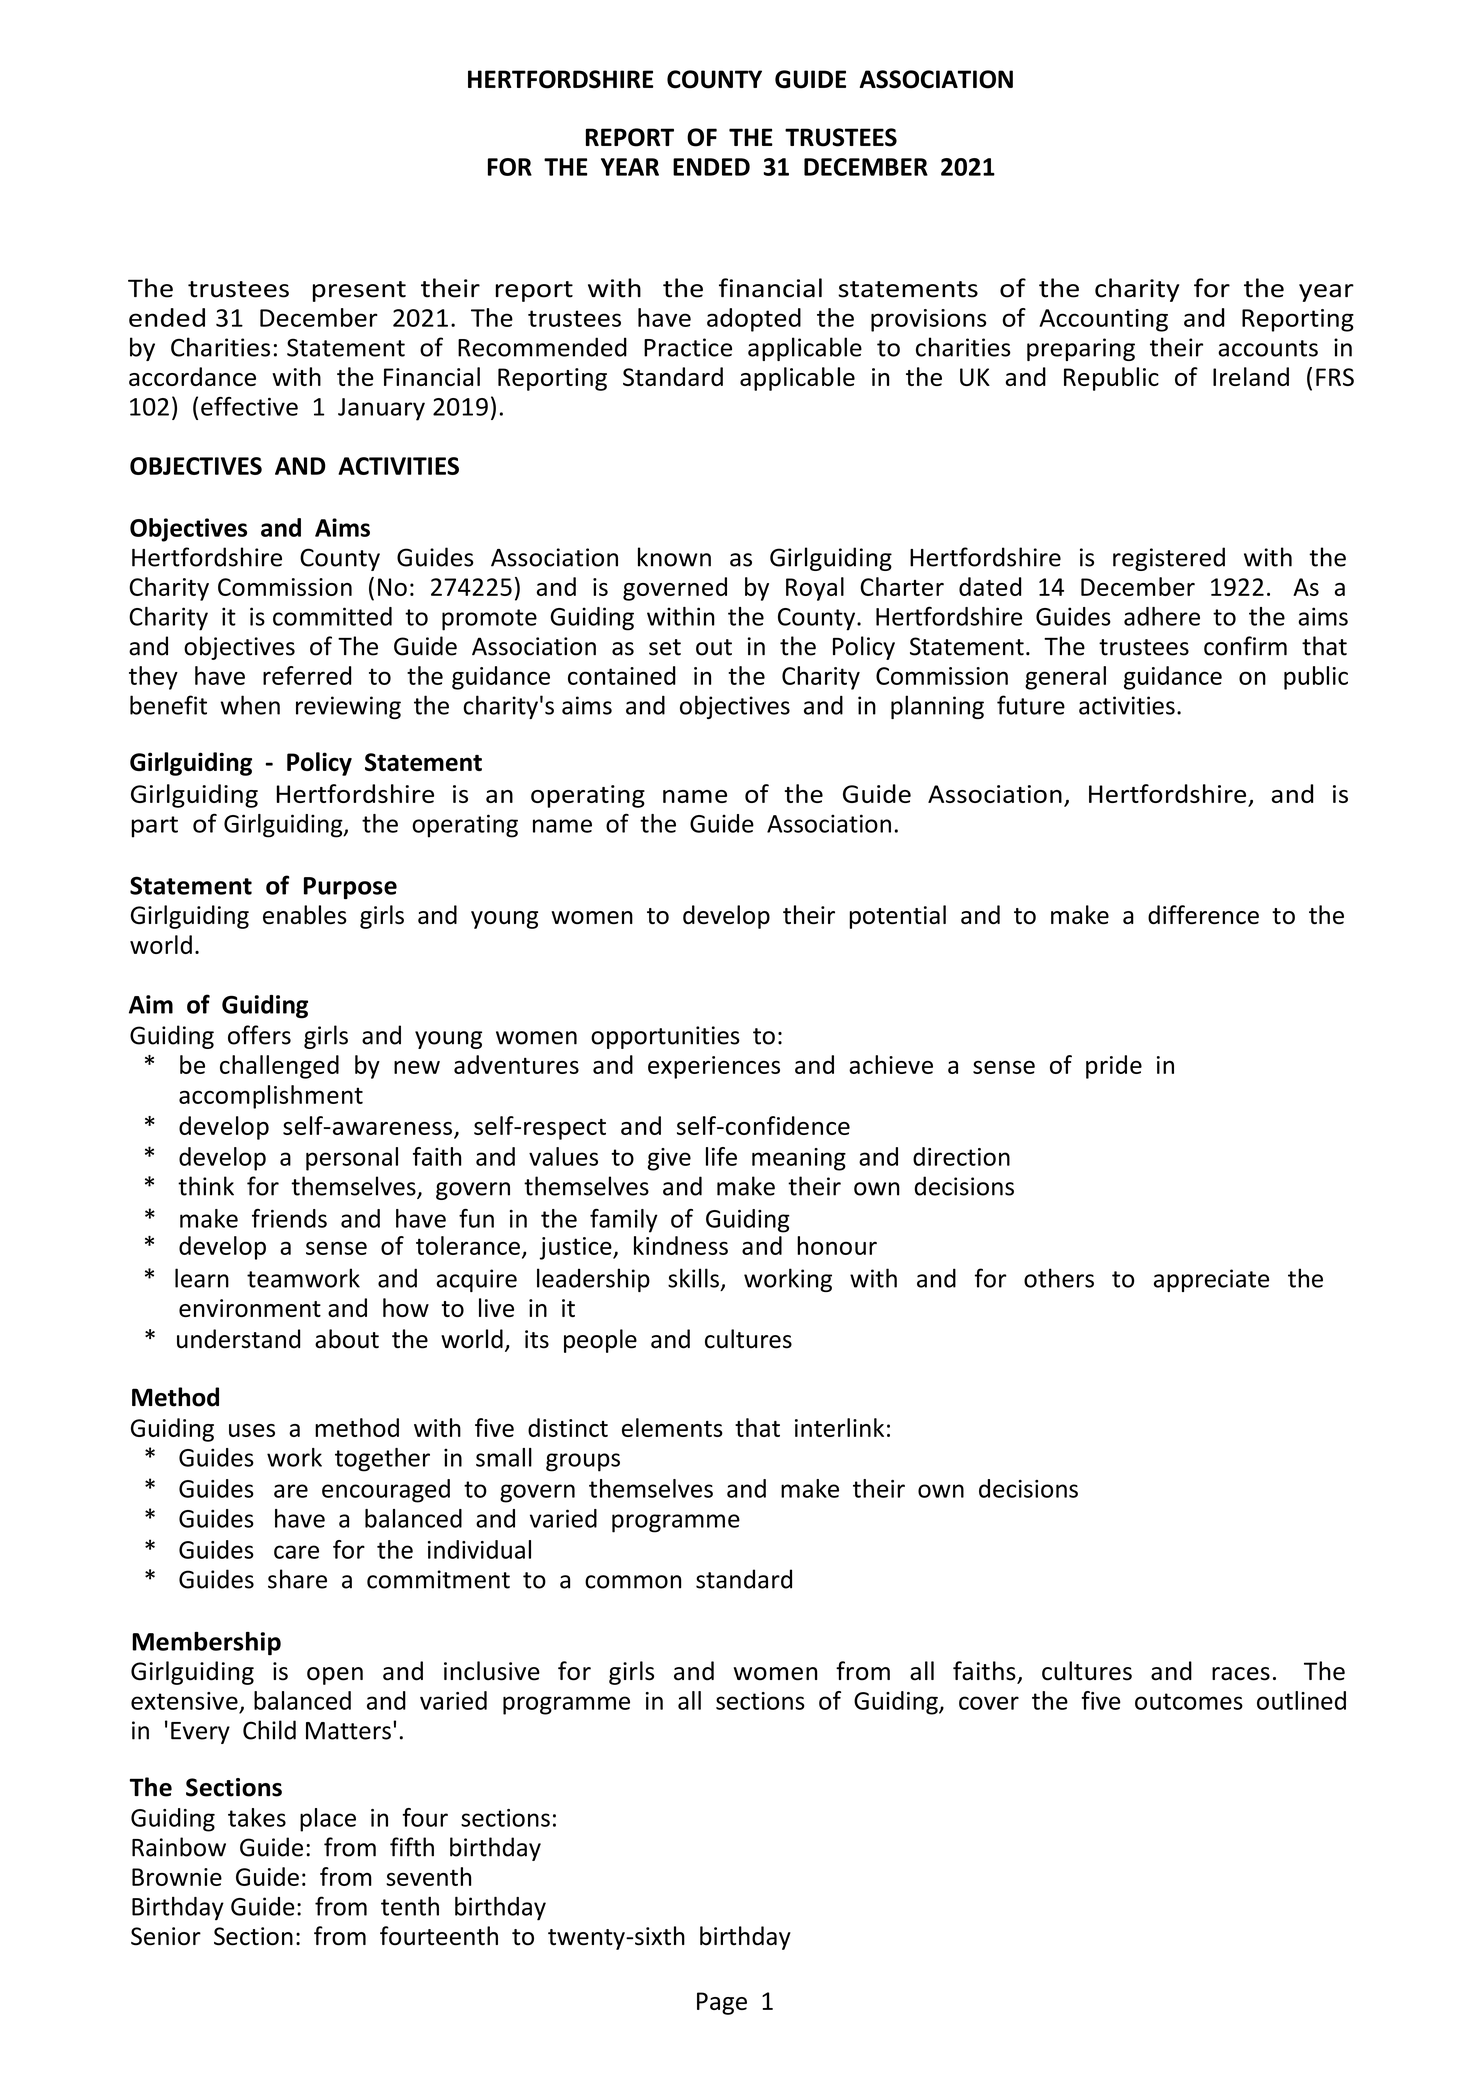 This page has width=1468, height=2075. I want to click on life, so click(721, 1156).
